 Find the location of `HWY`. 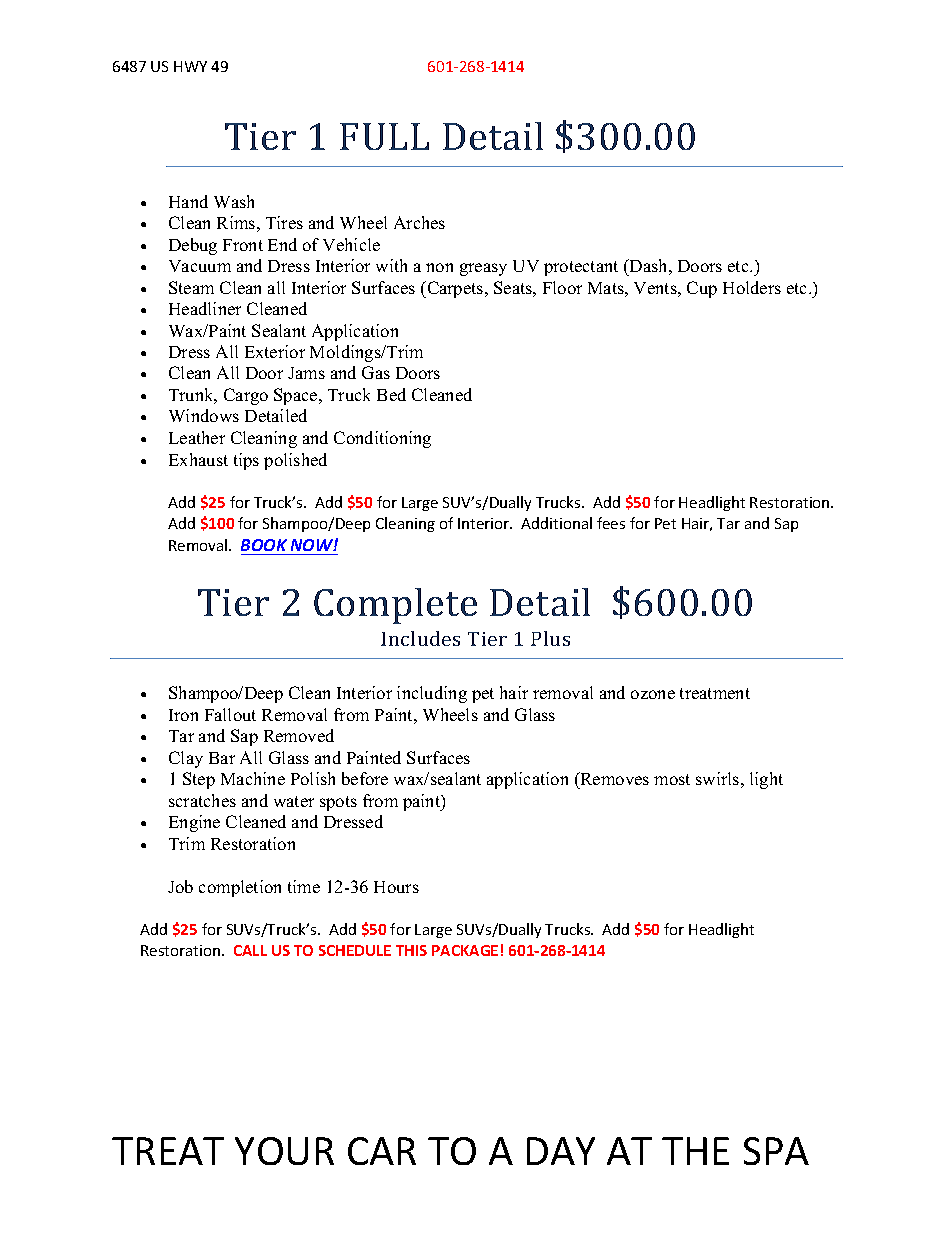

HWY is located at coordinates (190, 66).
